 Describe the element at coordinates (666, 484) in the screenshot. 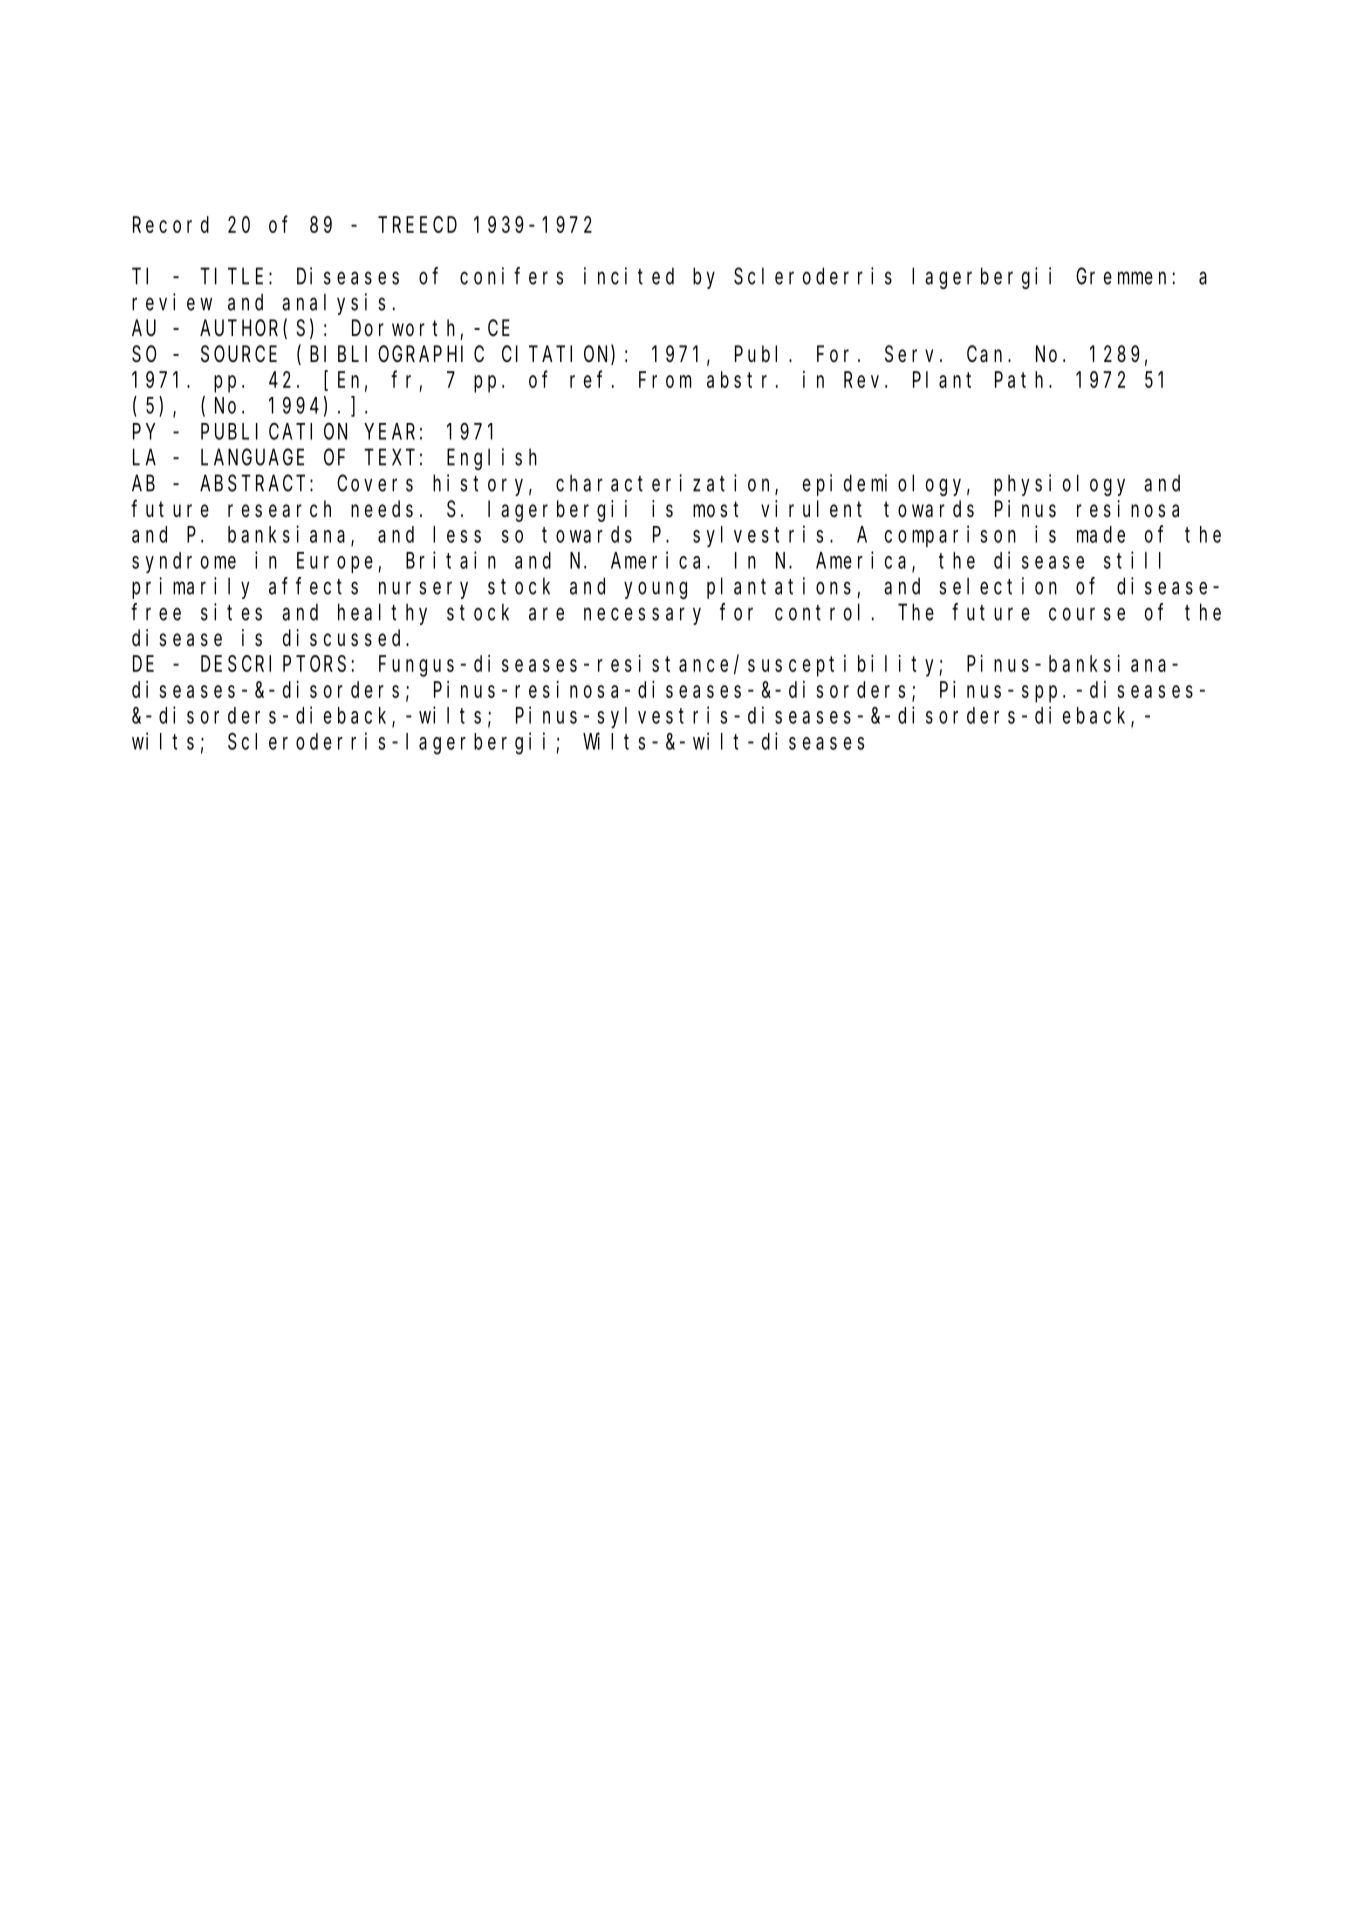

I see `characterization` at that location.
